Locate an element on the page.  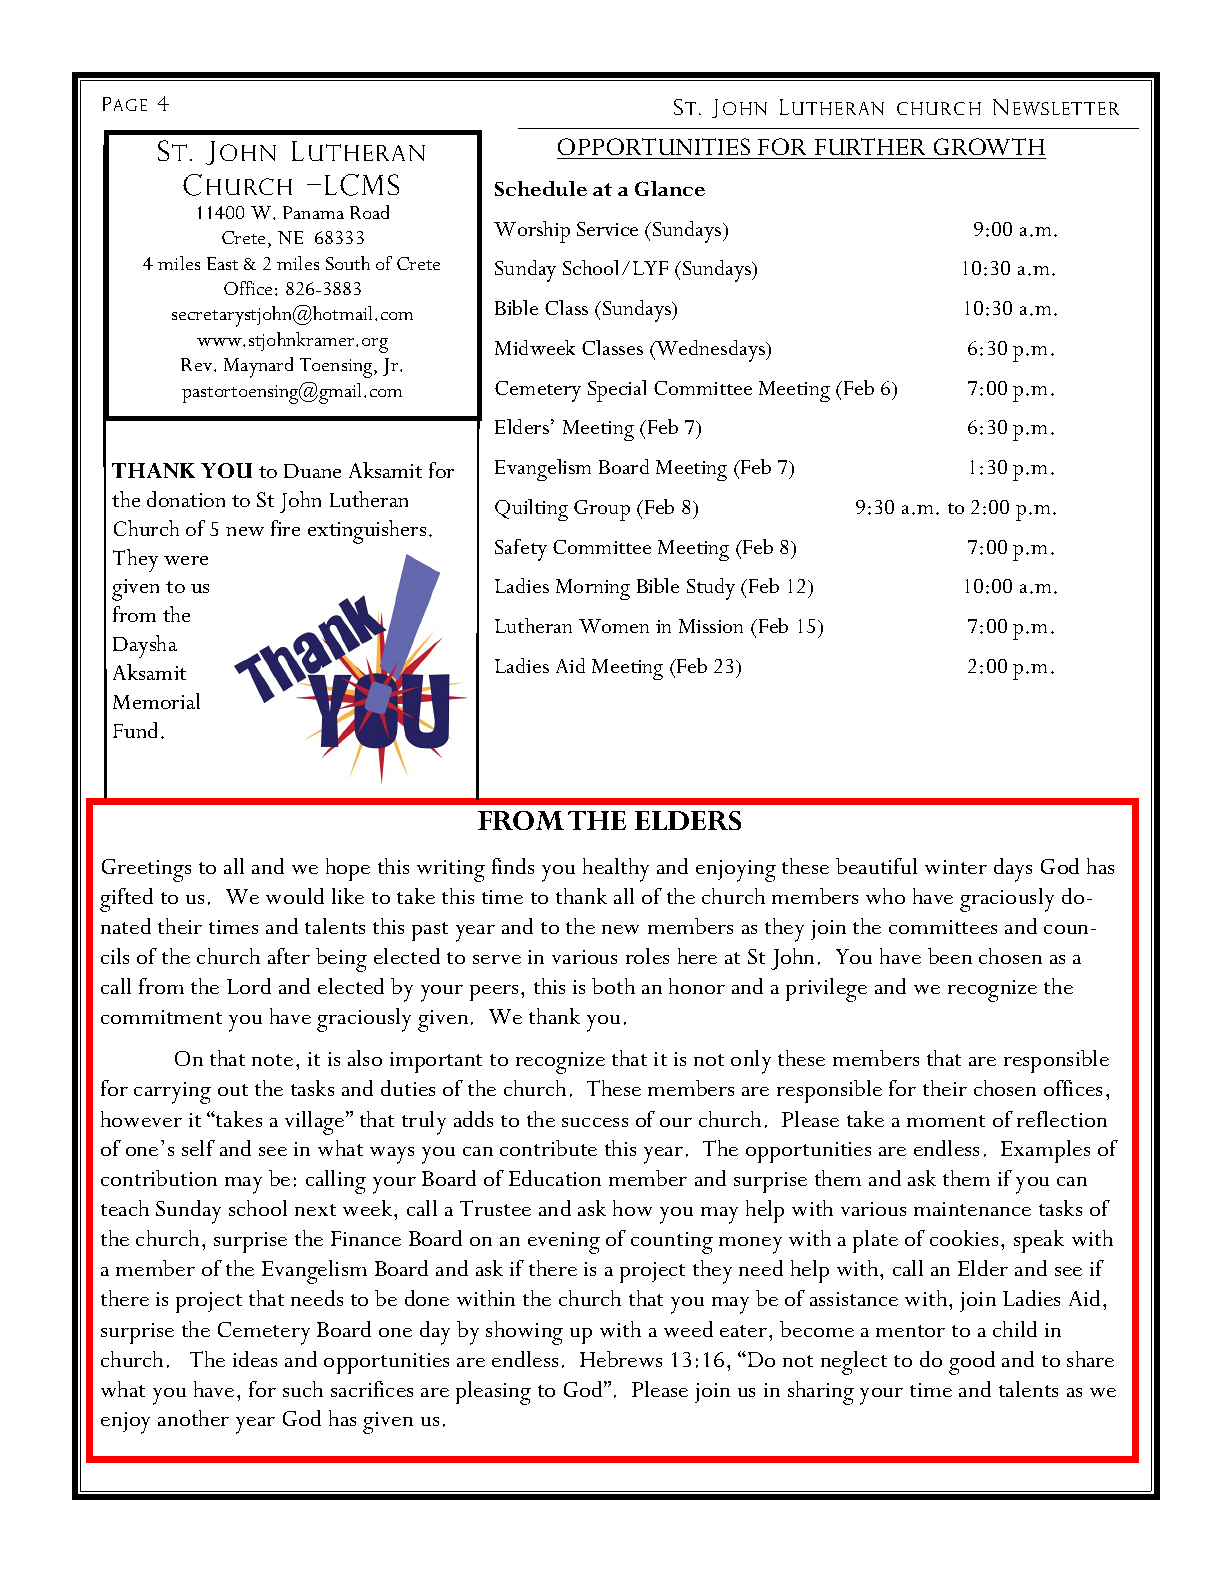
good is located at coordinates (972, 1363).
